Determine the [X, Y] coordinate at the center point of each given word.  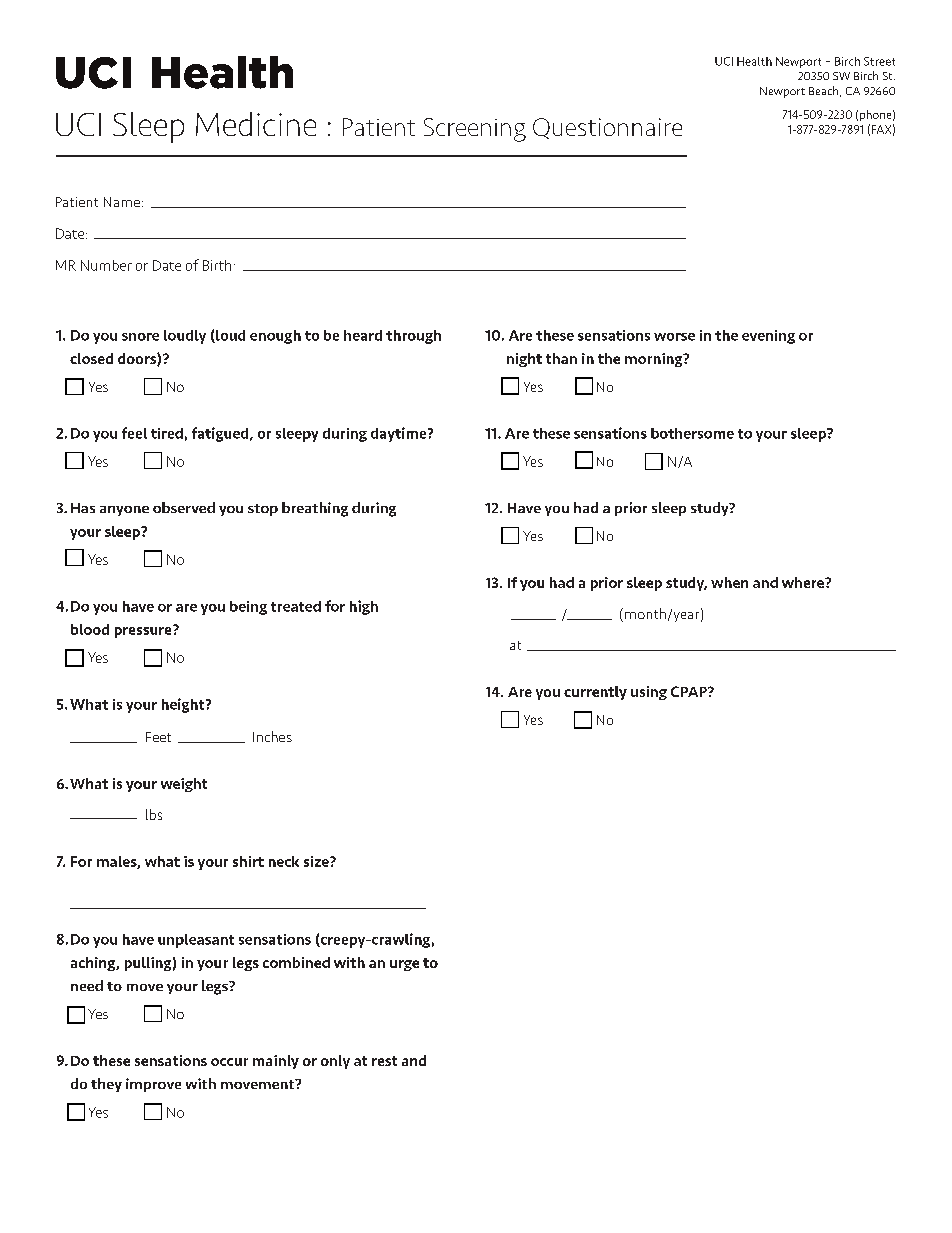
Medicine [256, 124]
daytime [400, 434]
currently [595, 693]
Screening [475, 130]
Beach [825, 91]
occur [229, 1062]
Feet [158, 737]
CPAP [690, 691]
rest [384, 1061]
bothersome [692, 433]
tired [167, 433]
